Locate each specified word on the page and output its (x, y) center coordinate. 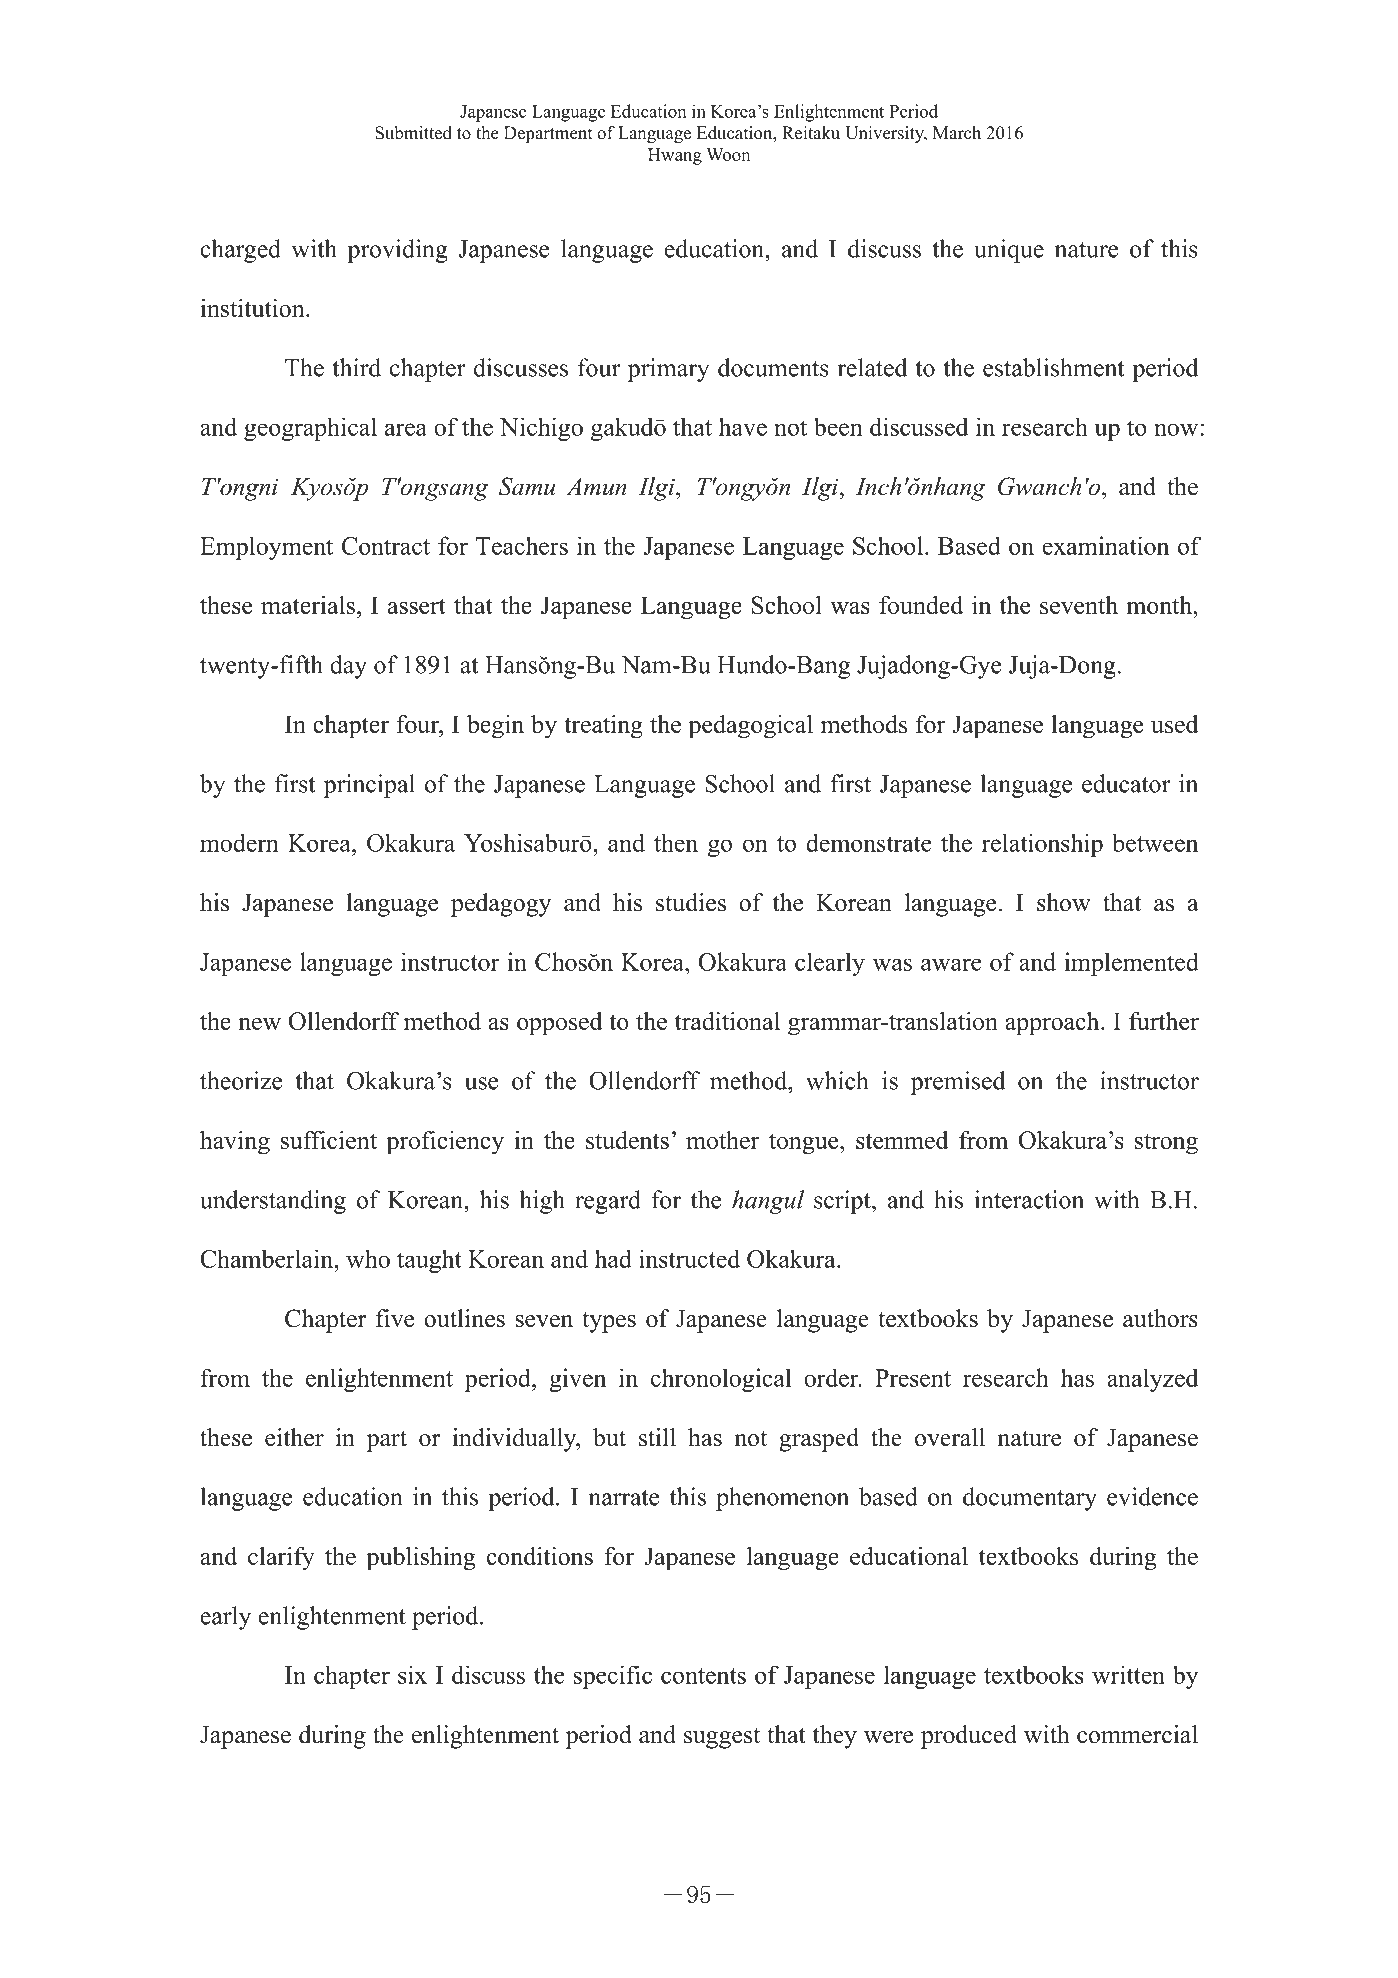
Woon (728, 154)
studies (691, 902)
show (1064, 902)
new (259, 1024)
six (412, 1675)
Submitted (414, 133)
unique (1009, 251)
